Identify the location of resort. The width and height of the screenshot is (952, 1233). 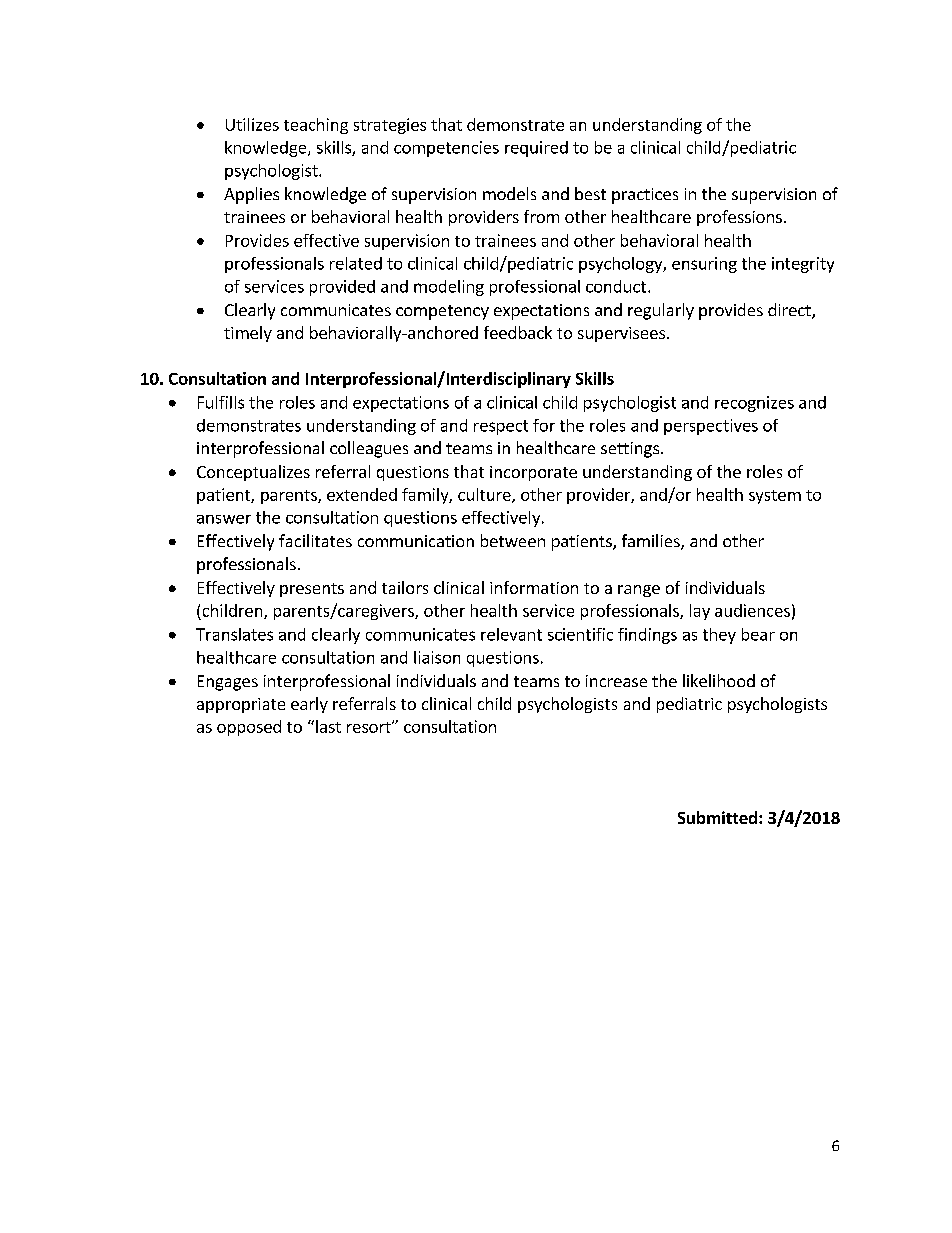
(370, 727).
